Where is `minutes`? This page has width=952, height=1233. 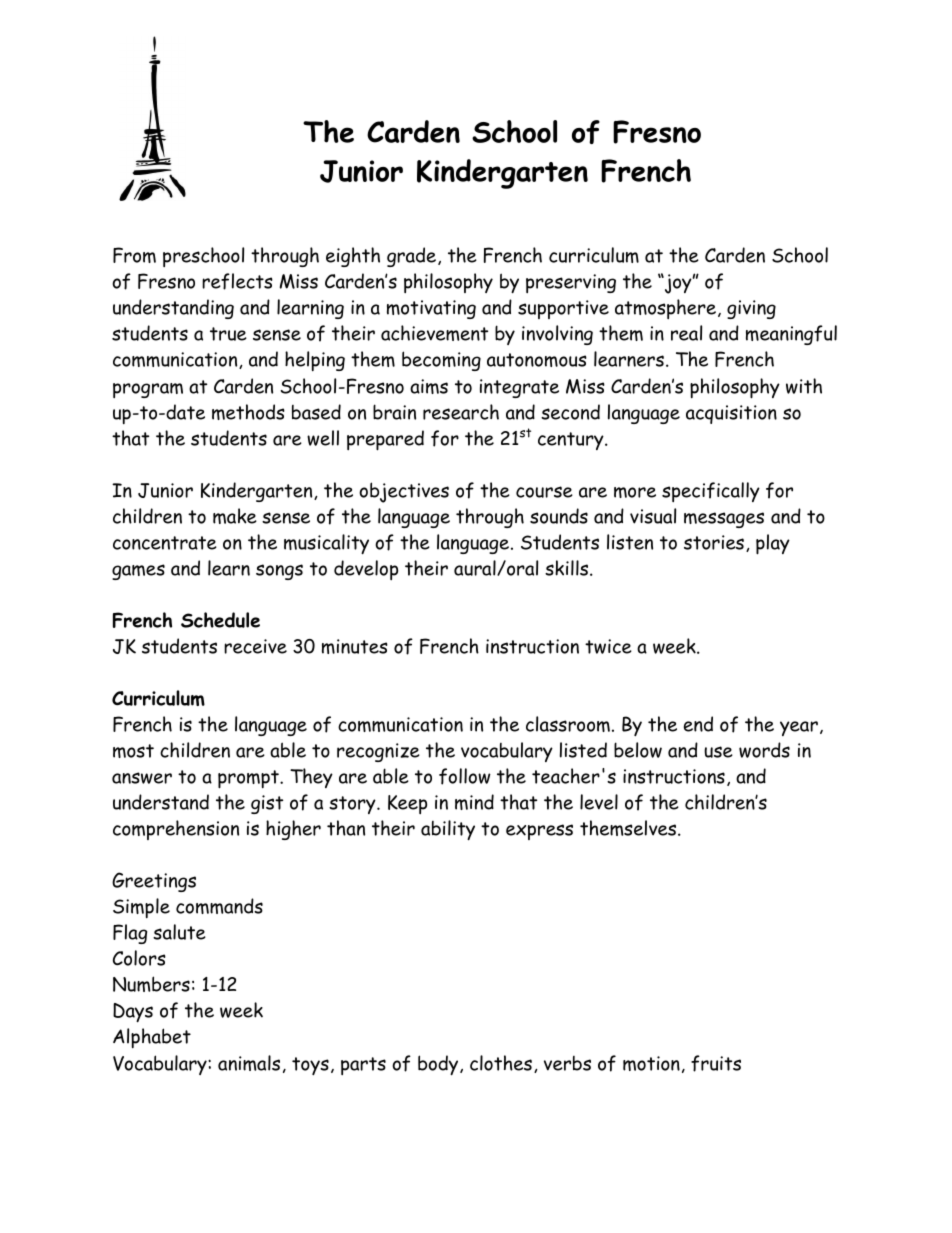 minutes is located at coordinates (355, 646).
